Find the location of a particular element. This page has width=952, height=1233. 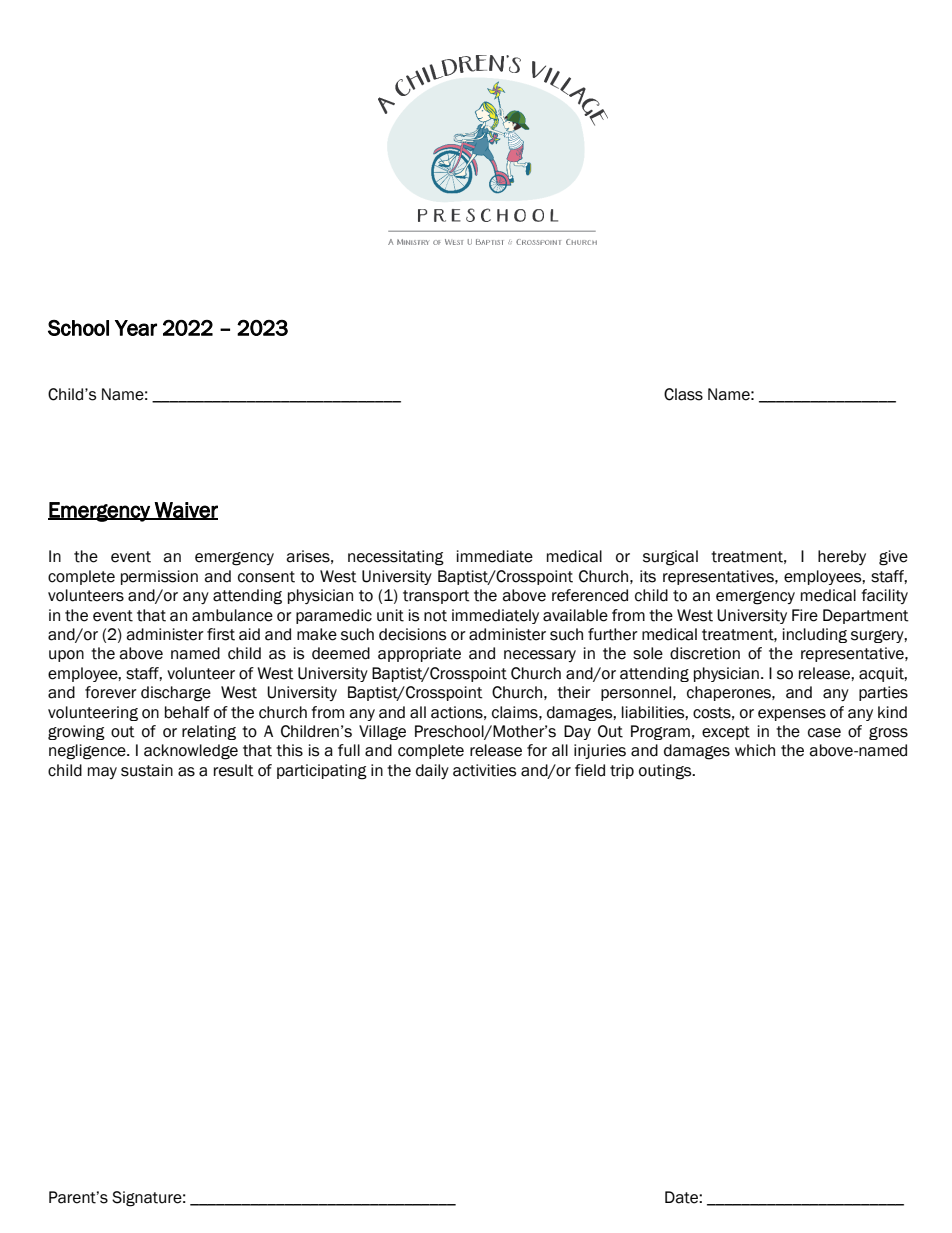

give is located at coordinates (893, 558).
